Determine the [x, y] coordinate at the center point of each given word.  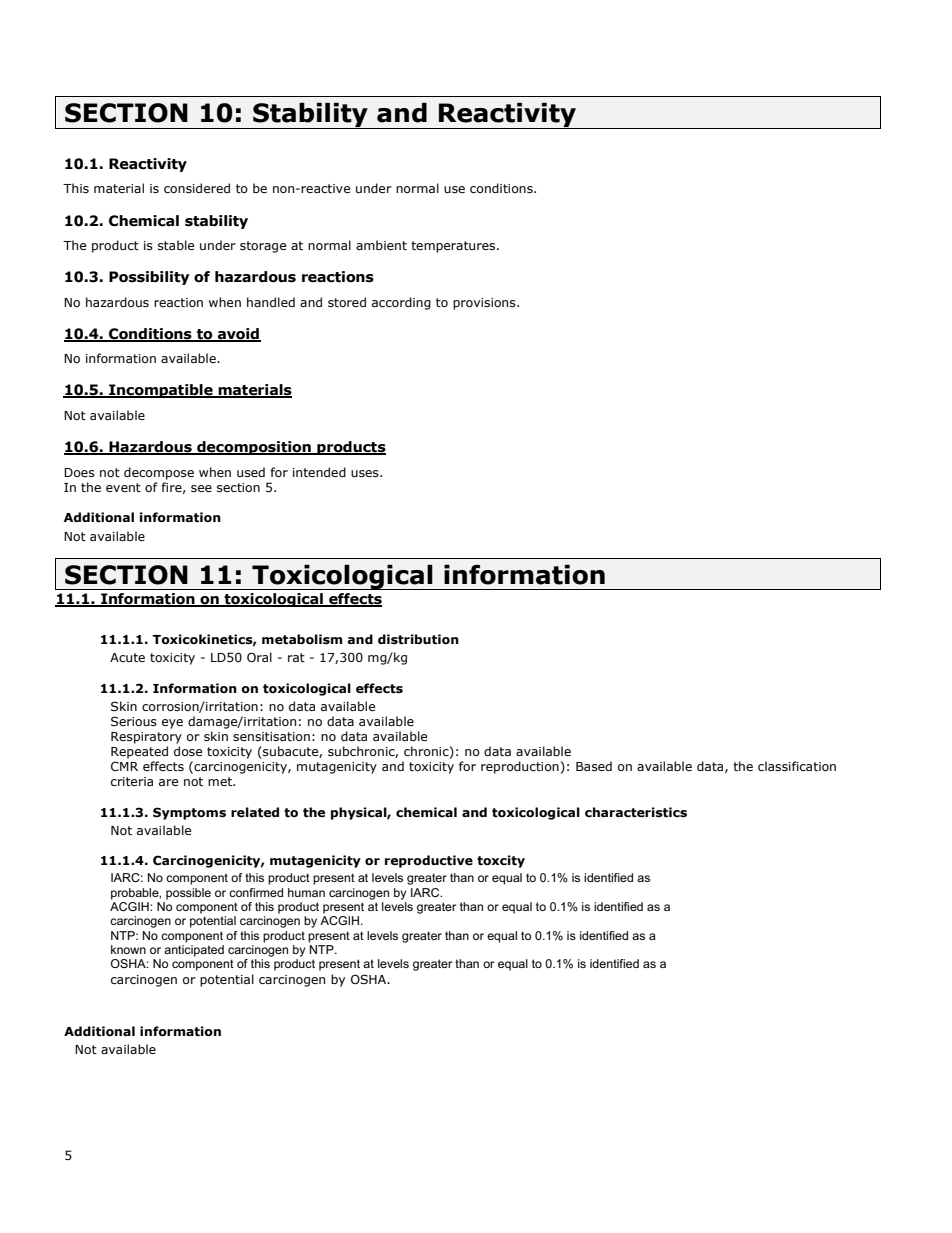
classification [797, 766]
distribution [418, 639]
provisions [485, 304]
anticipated [194, 951]
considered [197, 188]
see [201, 488]
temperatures [454, 247]
